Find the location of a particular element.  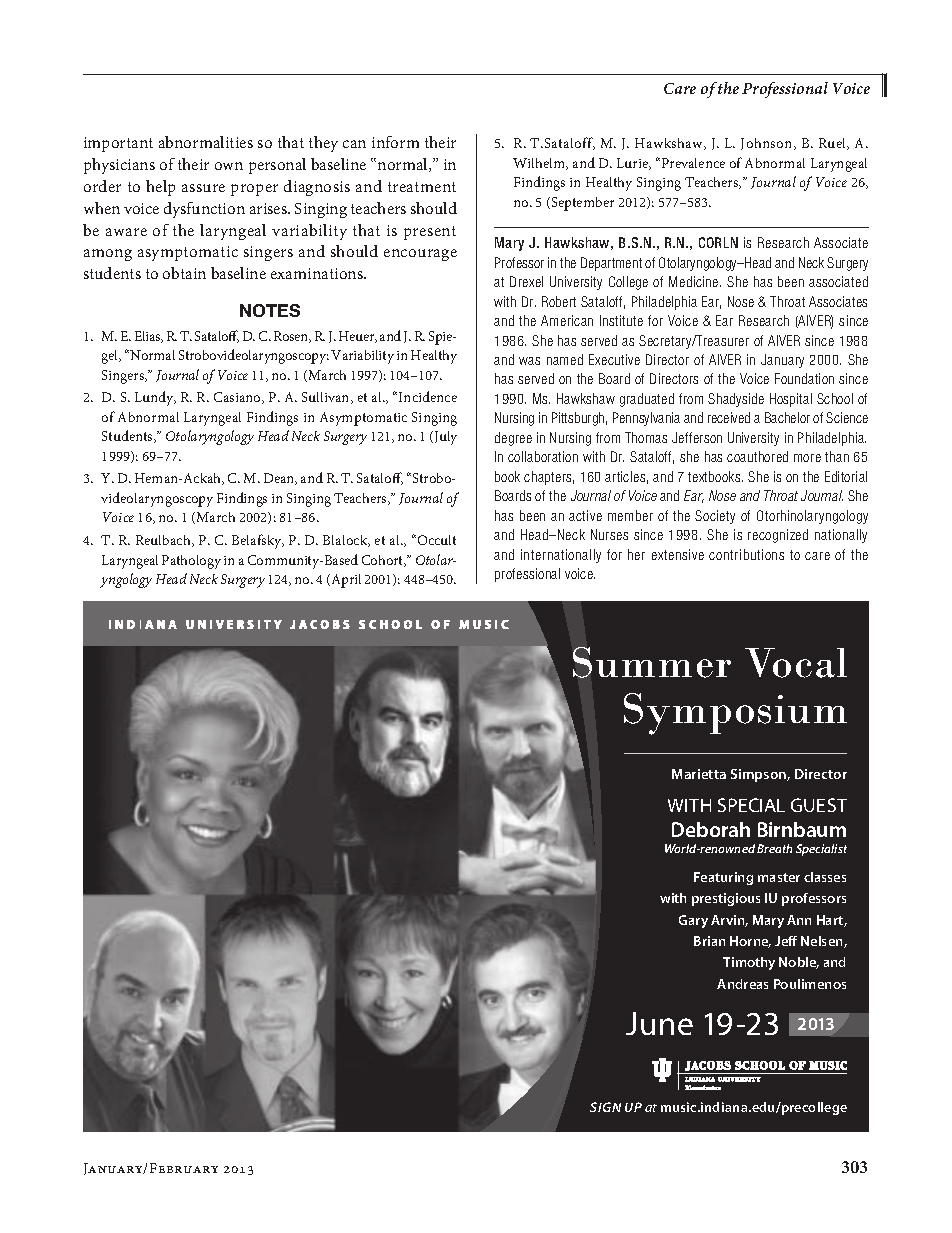

coauthored is located at coordinates (757, 456).
